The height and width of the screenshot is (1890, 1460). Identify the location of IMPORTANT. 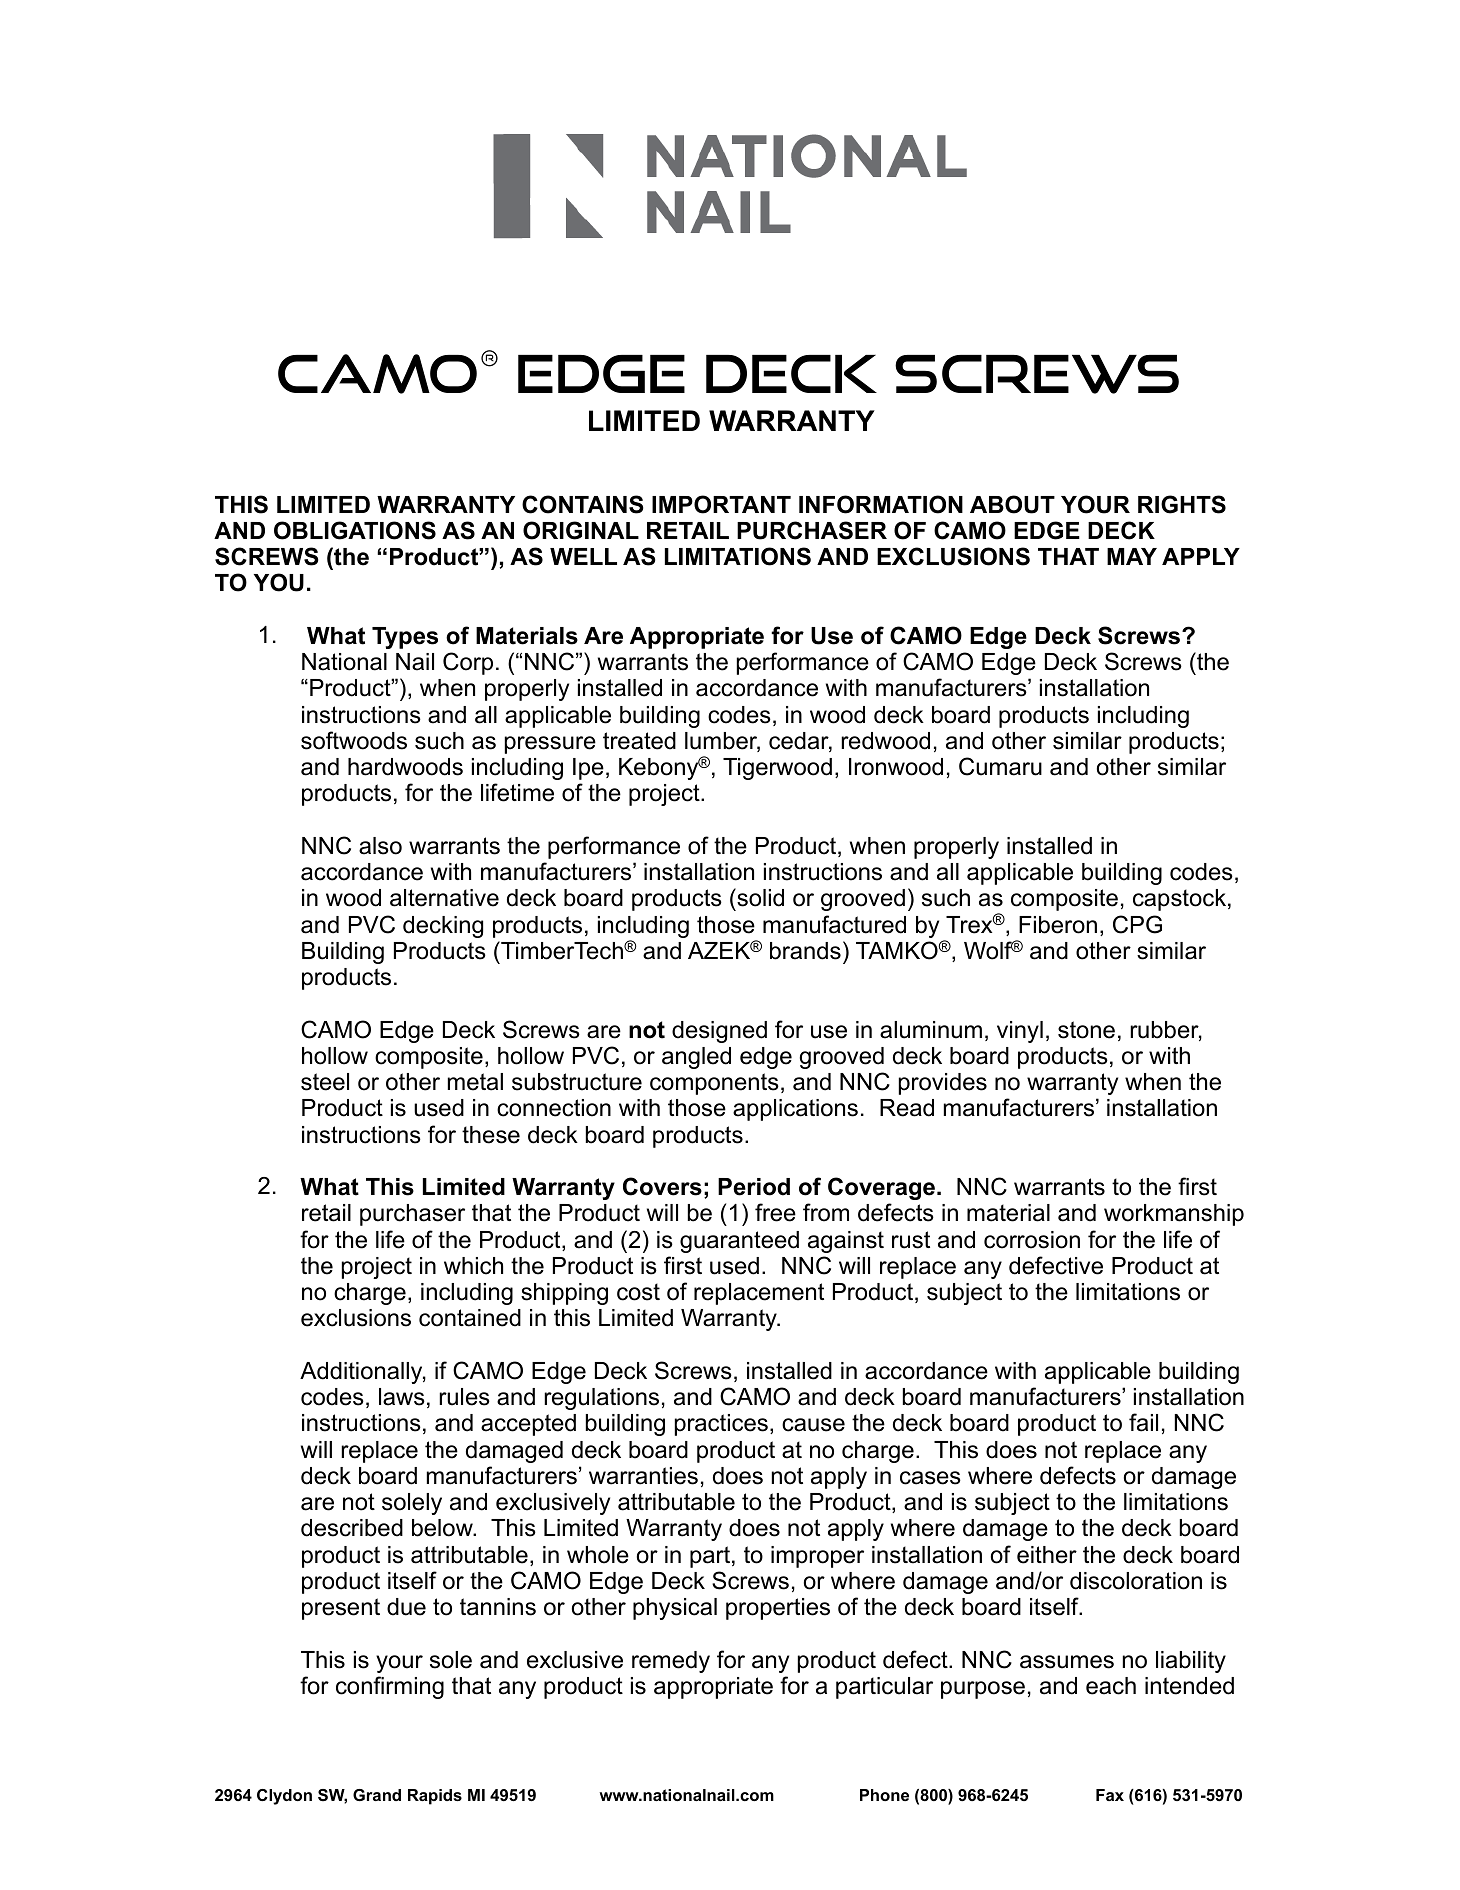
(721, 504).
